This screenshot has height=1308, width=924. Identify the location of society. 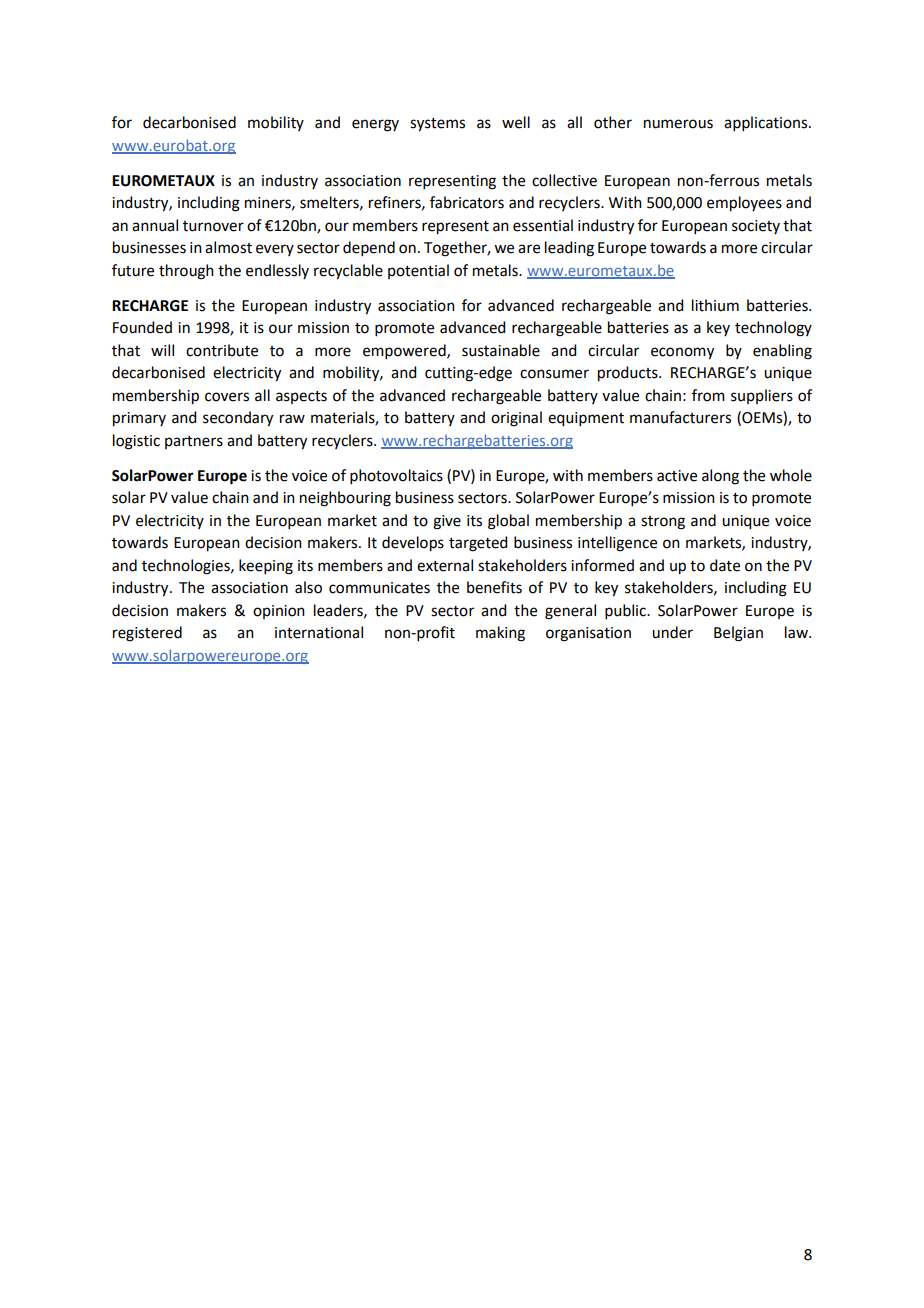
(756, 227).
